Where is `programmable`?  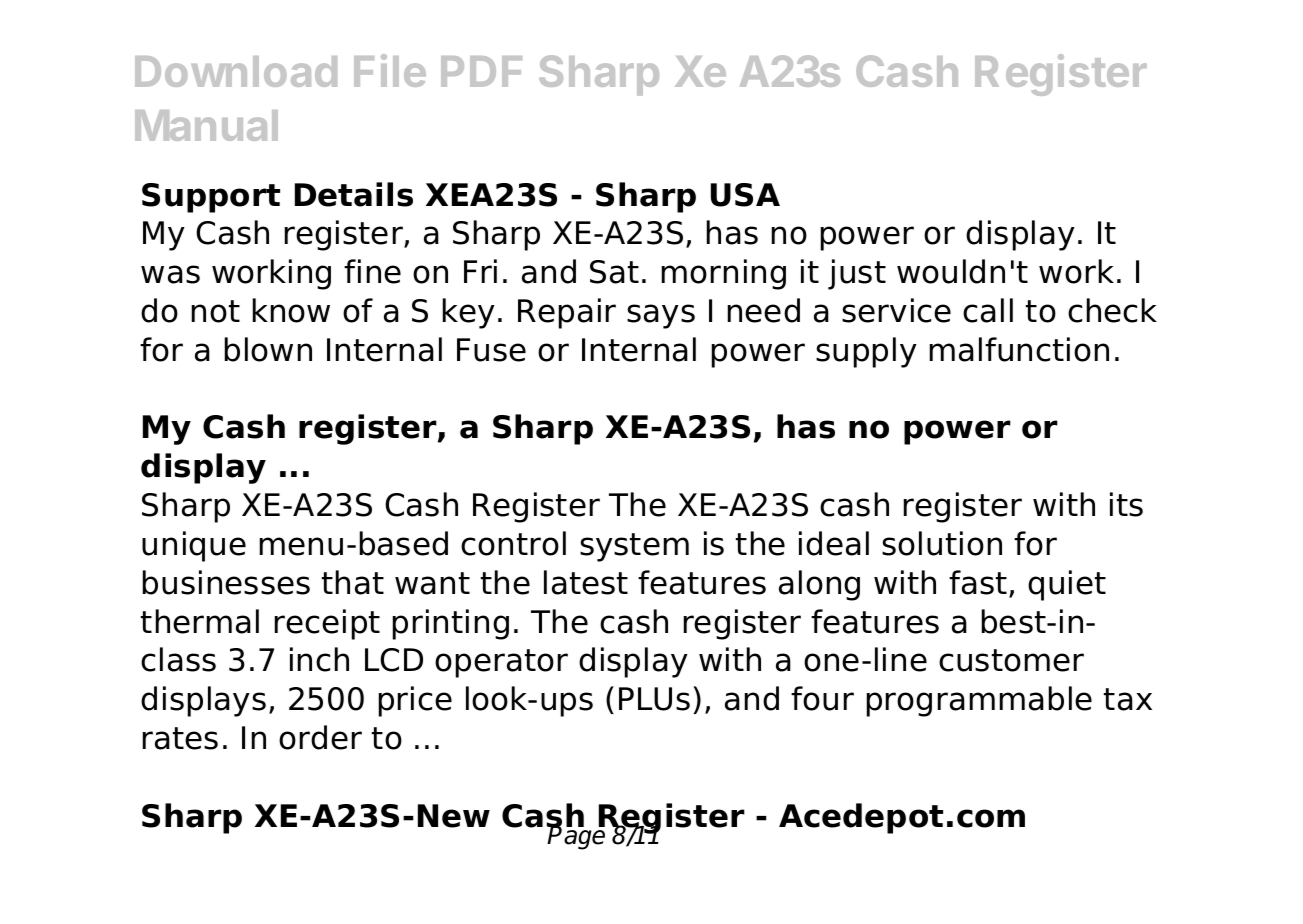 programmable is located at coordinates (979, 701).
